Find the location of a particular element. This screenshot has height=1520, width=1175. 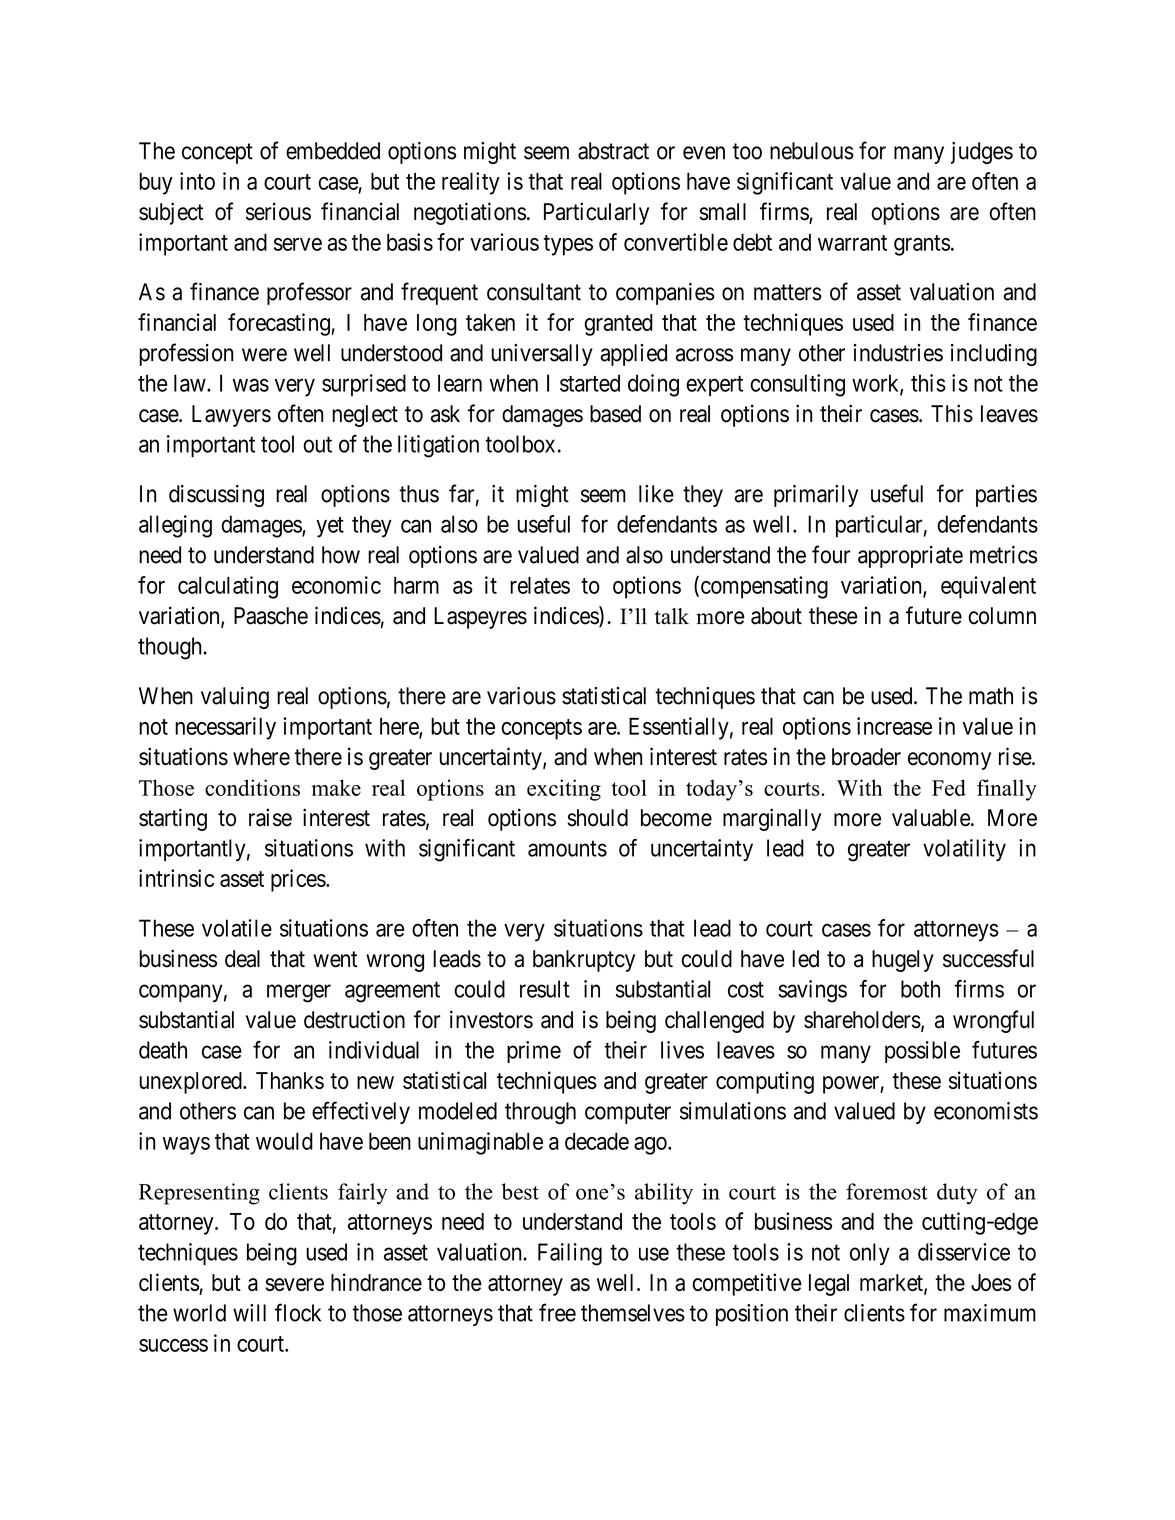

grants is located at coordinates (922, 245).
